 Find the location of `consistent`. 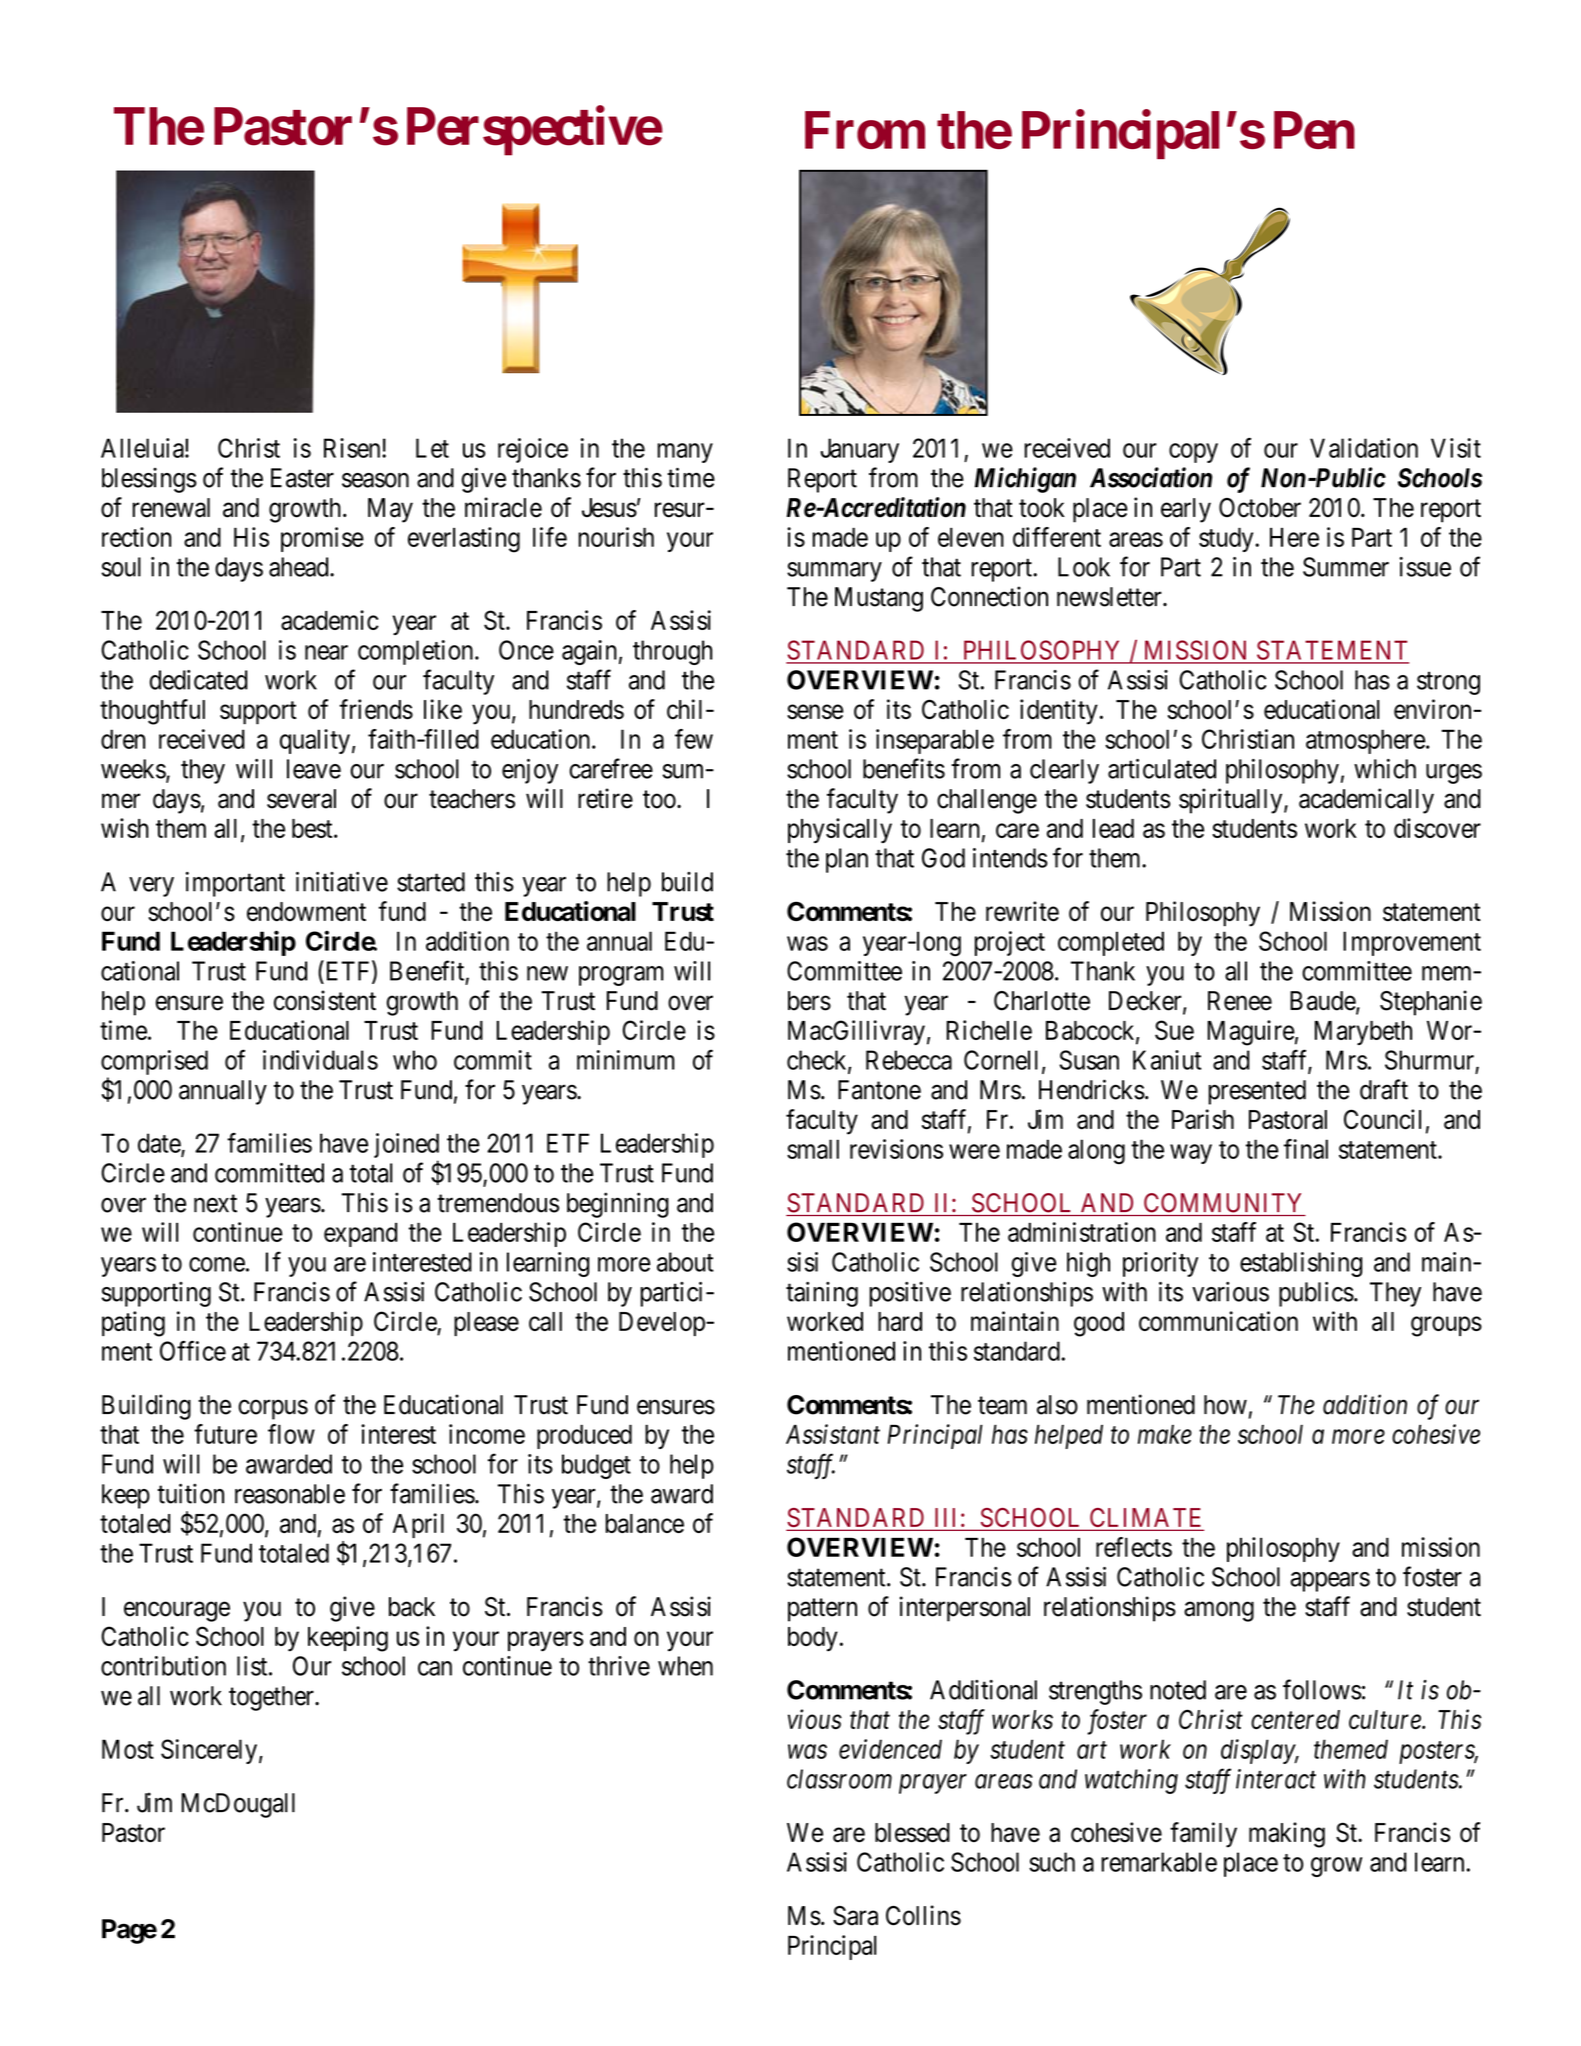

consistent is located at coordinates (325, 1000).
